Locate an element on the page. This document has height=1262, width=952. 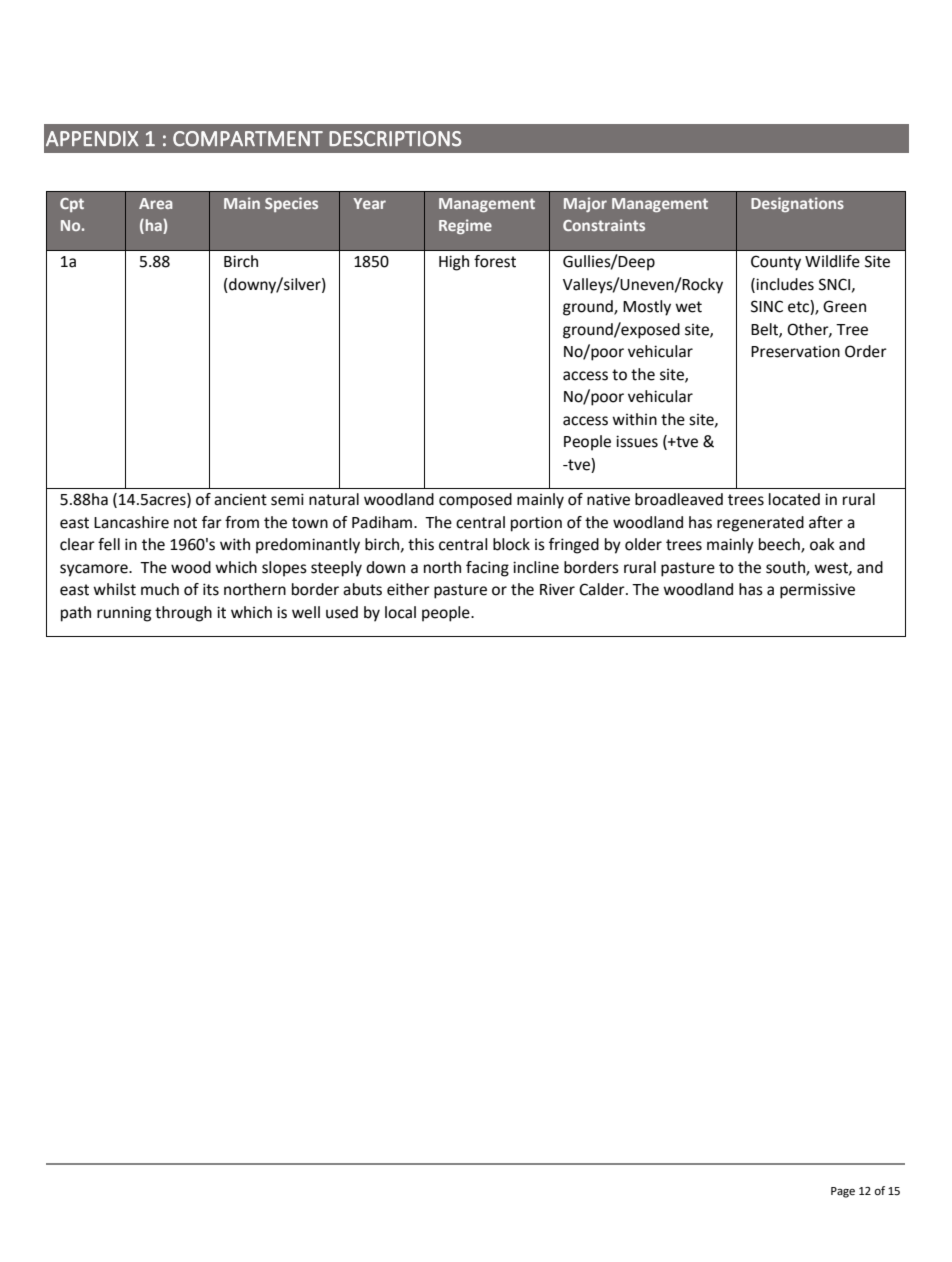
Page is located at coordinates (843, 1192).
